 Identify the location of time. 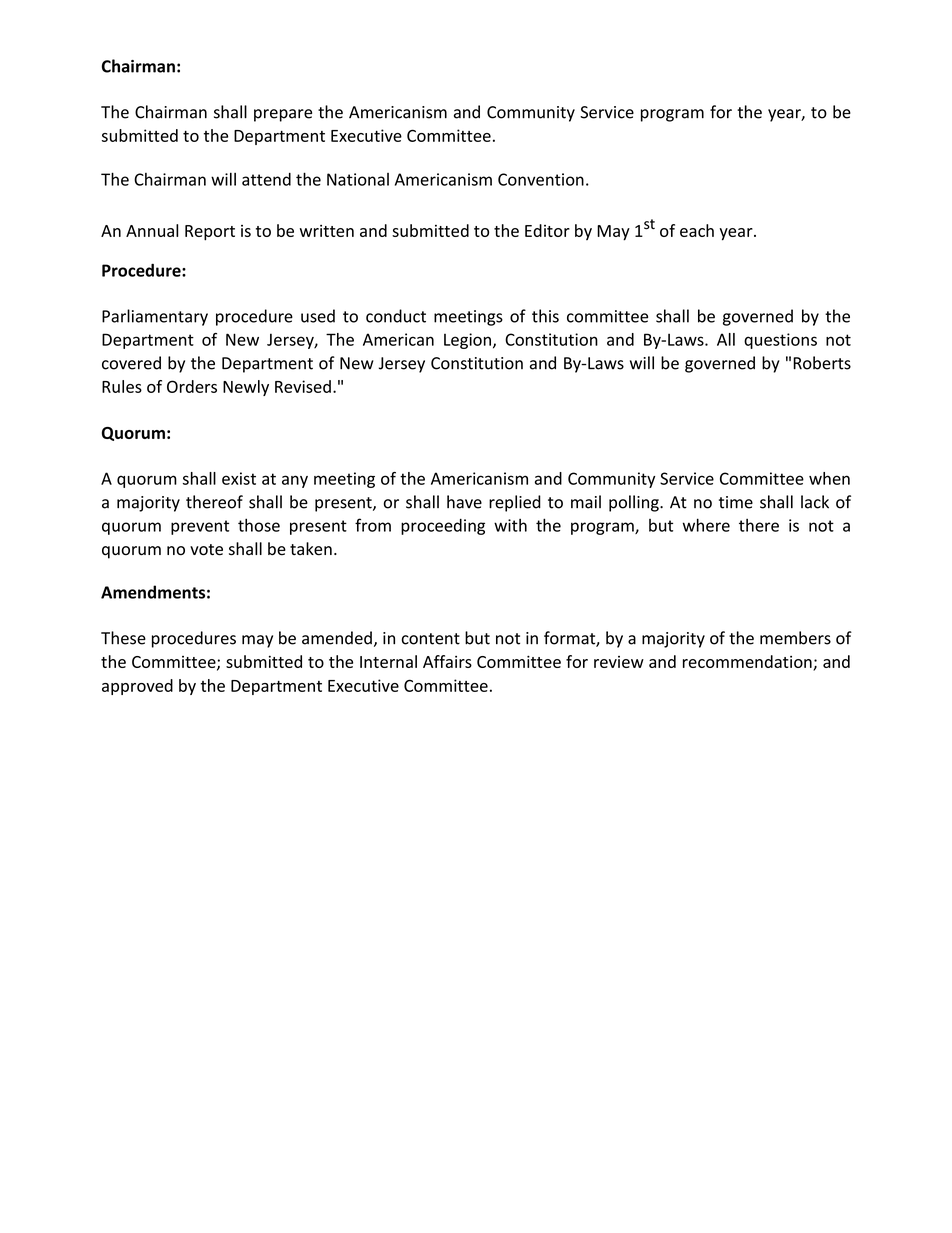
(736, 502).
